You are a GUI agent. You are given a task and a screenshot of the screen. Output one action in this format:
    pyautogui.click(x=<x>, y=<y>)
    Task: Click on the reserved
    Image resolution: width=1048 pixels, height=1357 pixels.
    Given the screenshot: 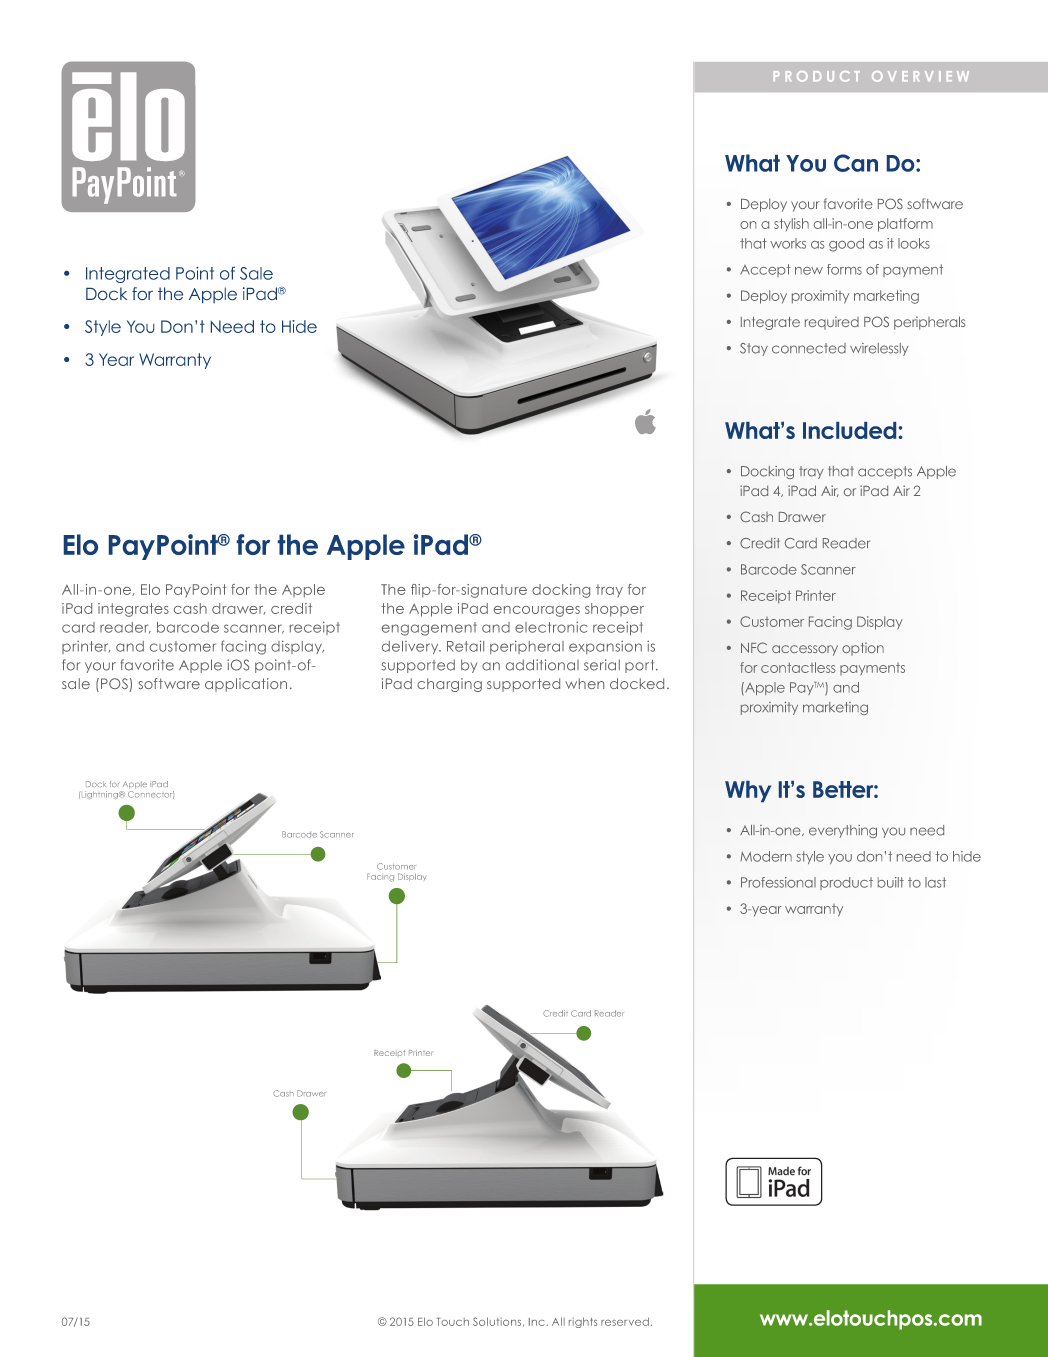 What is the action you would take?
    pyautogui.click(x=625, y=1321)
